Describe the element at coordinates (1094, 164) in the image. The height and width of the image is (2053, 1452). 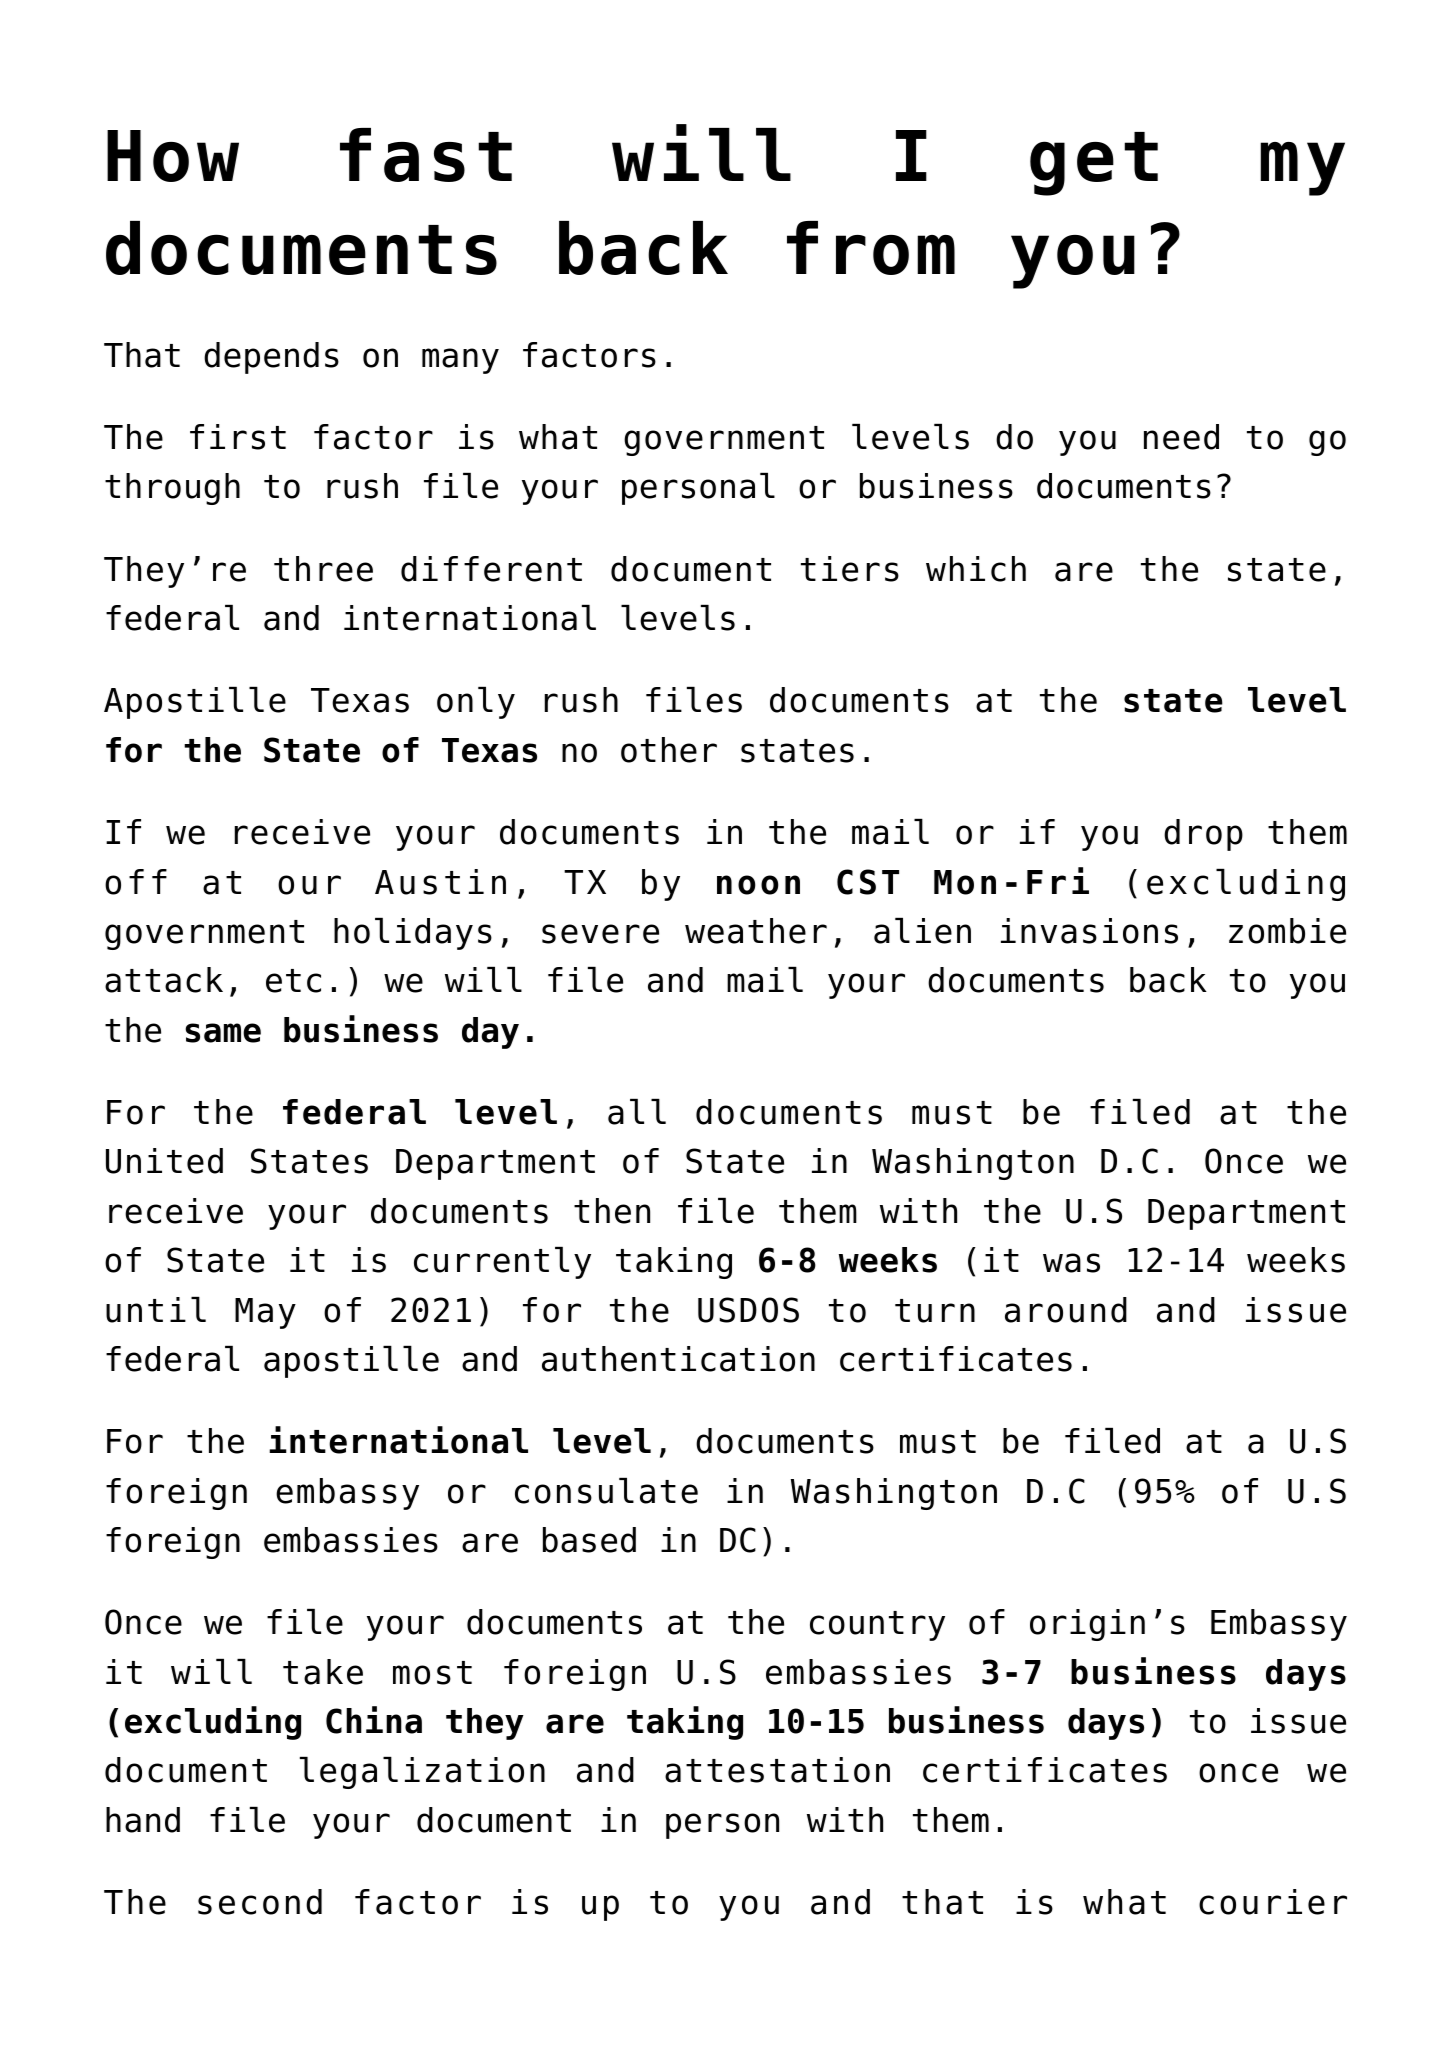
I see `get` at that location.
